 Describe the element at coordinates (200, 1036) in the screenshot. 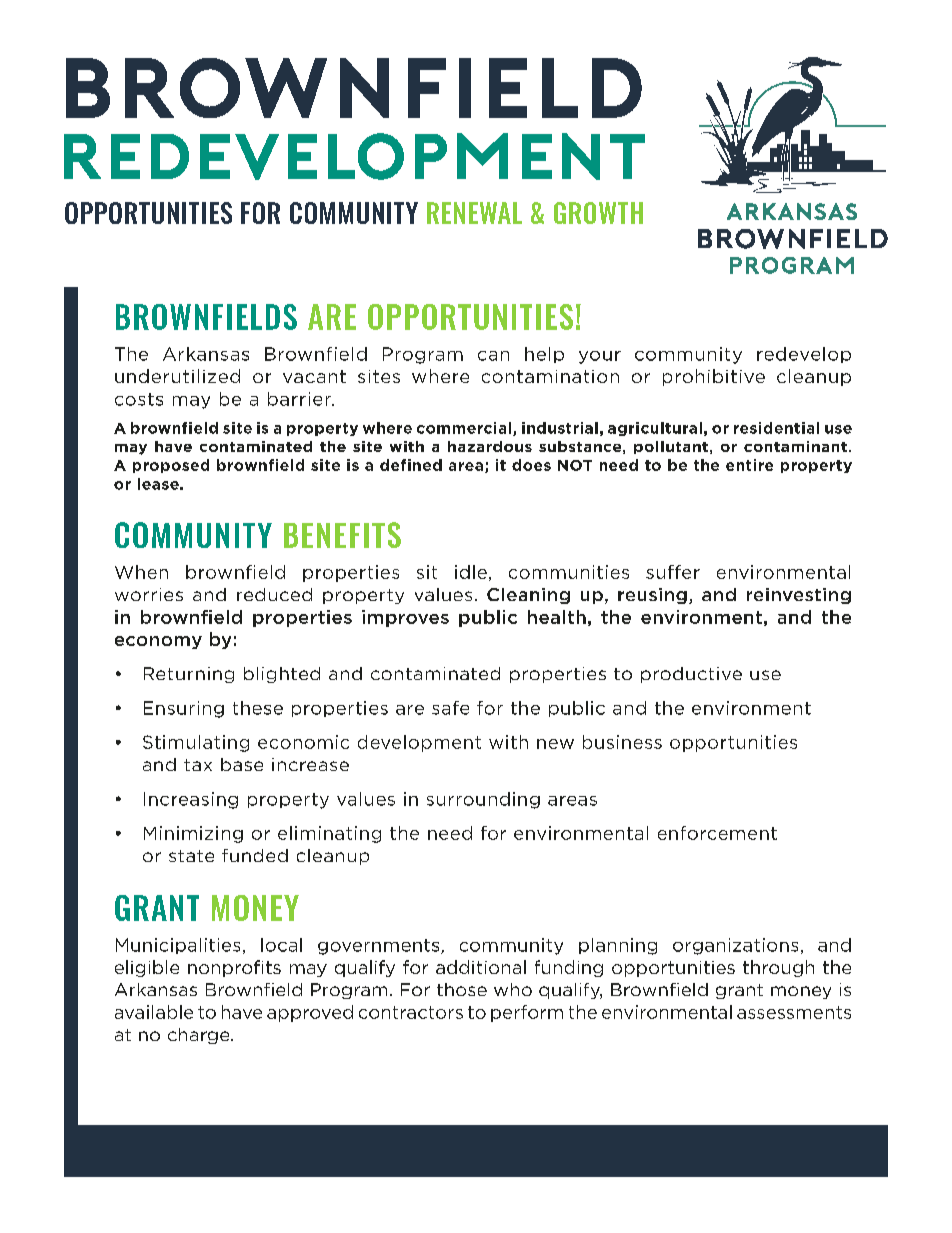

I see `charge` at that location.
